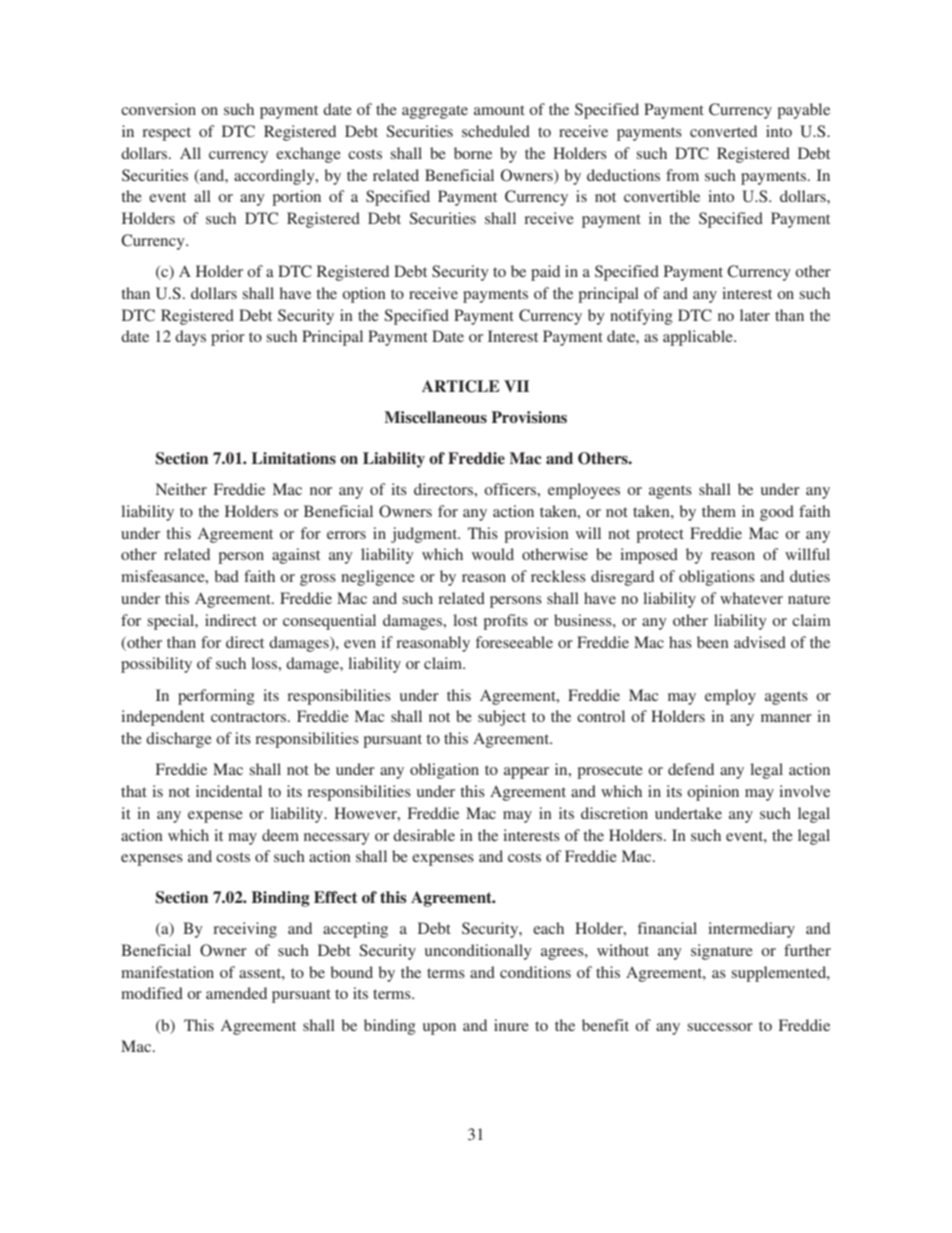 The width and height of the image is (952, 1233). Describe the element at coordinates (720, 1027) in the image. I see `successor` at that location.
